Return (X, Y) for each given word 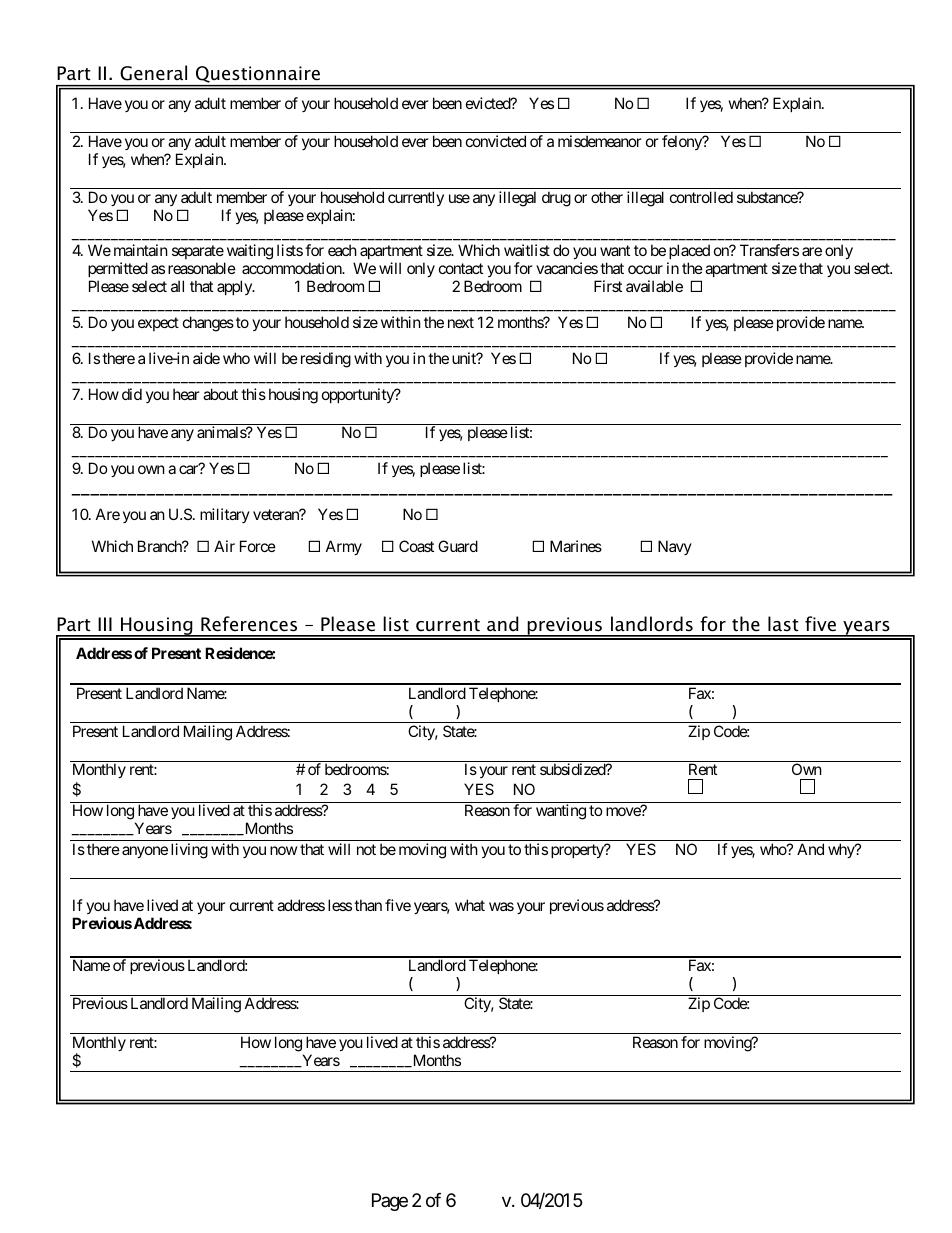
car (189, 469)
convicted (496, 141)
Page (390, 1202)
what (470, 905)
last (783, 624)
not (366, 849)
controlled (701, 197)
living (189, 851)
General (153, 73)
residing (326, 360)
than (368, 905)
